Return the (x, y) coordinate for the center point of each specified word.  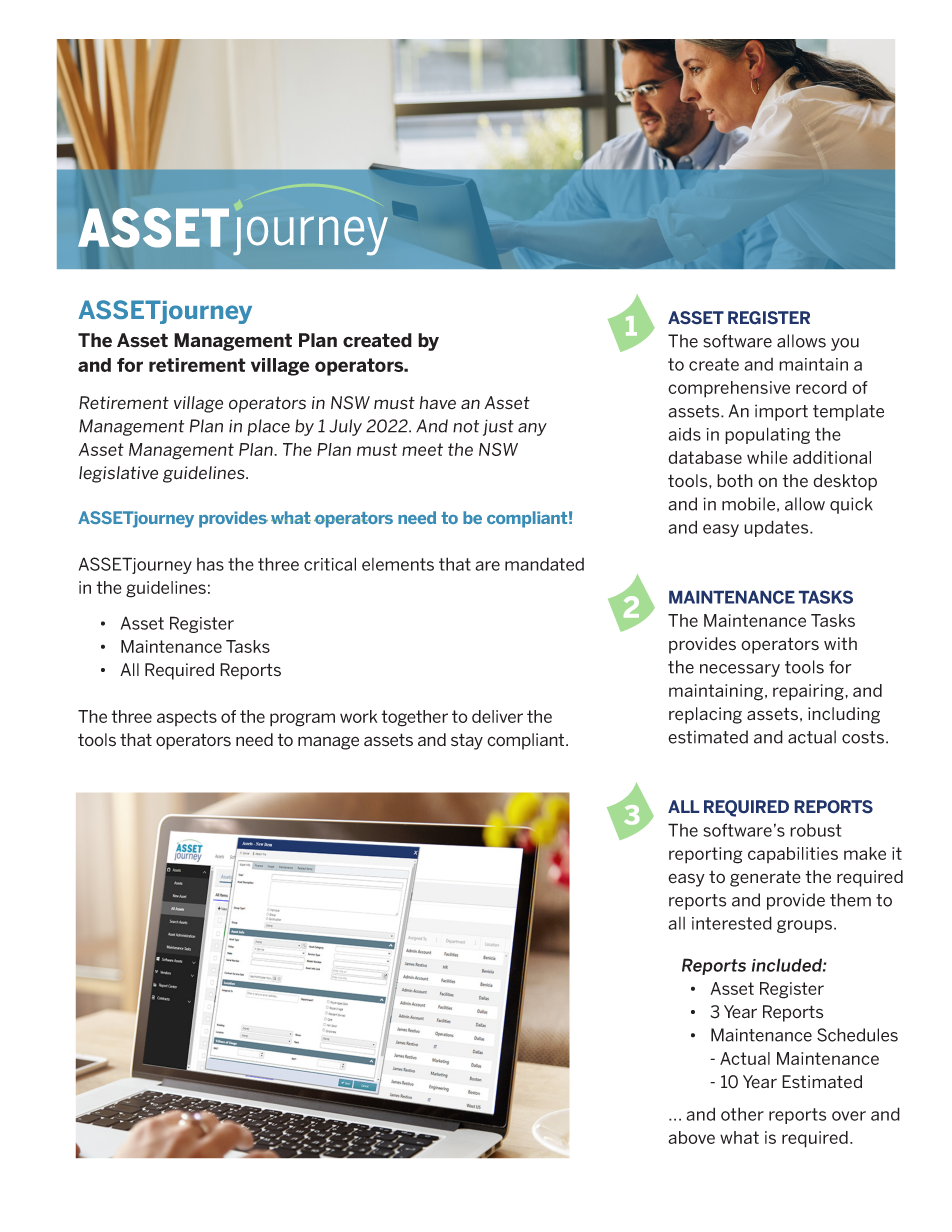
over (849, 1116)
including (844, 715)
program (302, 720)
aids (684, 434)
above (691, 1137)
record (821, 387)
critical (330, 564)
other (742, 1114)
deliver (497, 716)
